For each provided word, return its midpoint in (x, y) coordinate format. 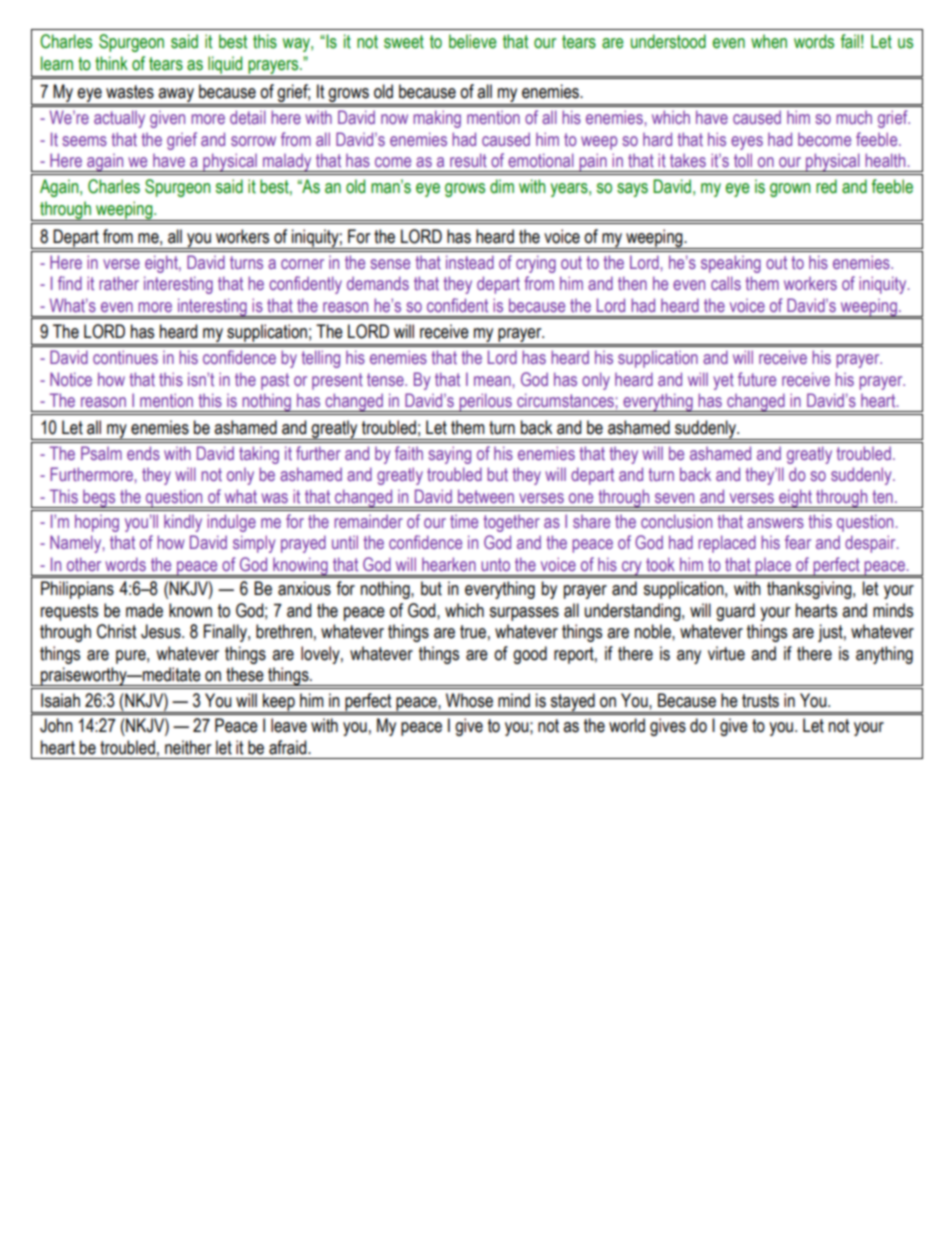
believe (473, 41)
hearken (449, 564)
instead (470, 262)
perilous (485, 402)
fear (798, 542)
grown (790, 190)
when (769, 41)
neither (188, 747)
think (111, 63)
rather (119, 283)
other (84, 564)
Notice (71, 379)
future (757, 379)
